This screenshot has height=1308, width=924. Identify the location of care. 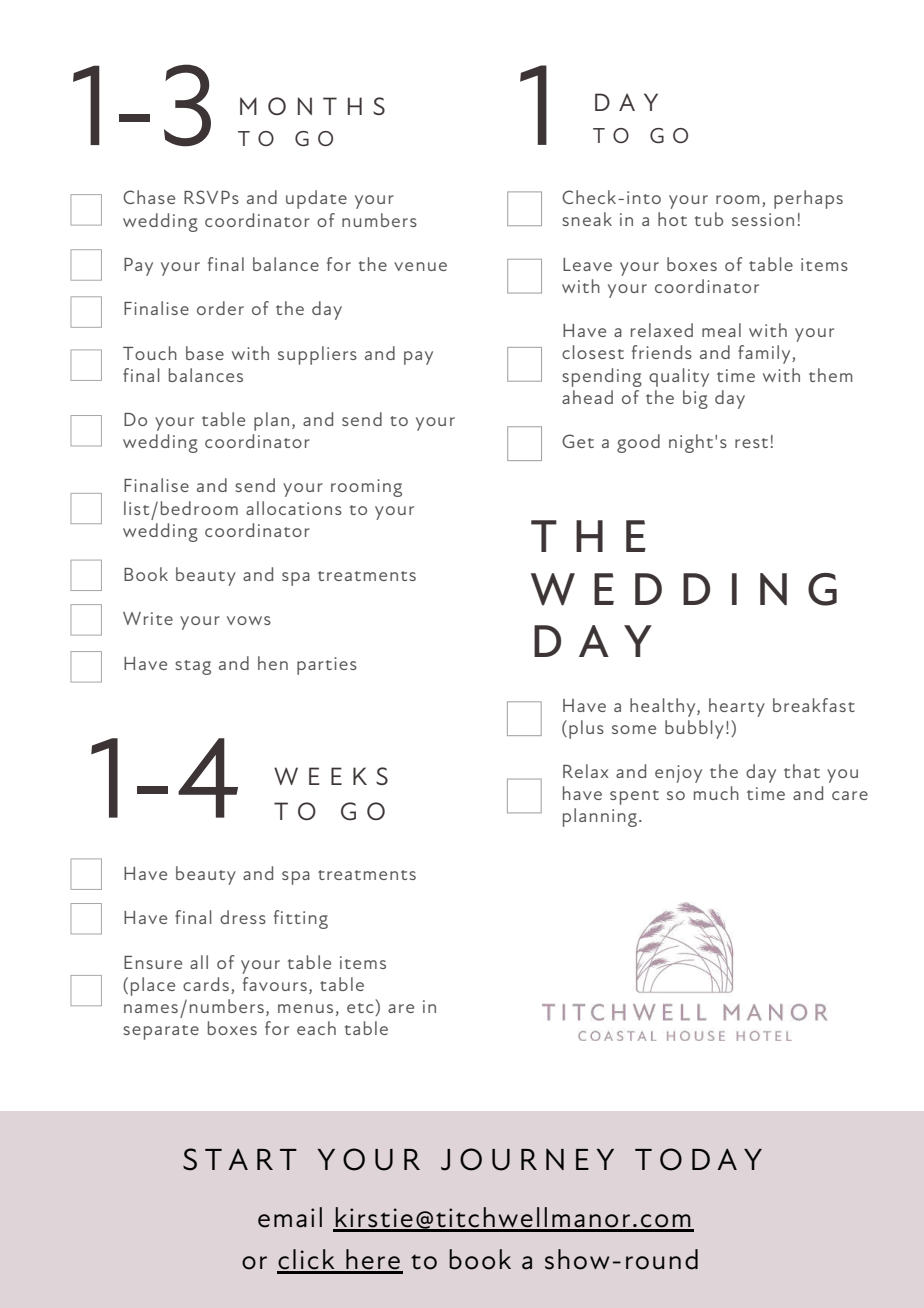
(850, 795).
